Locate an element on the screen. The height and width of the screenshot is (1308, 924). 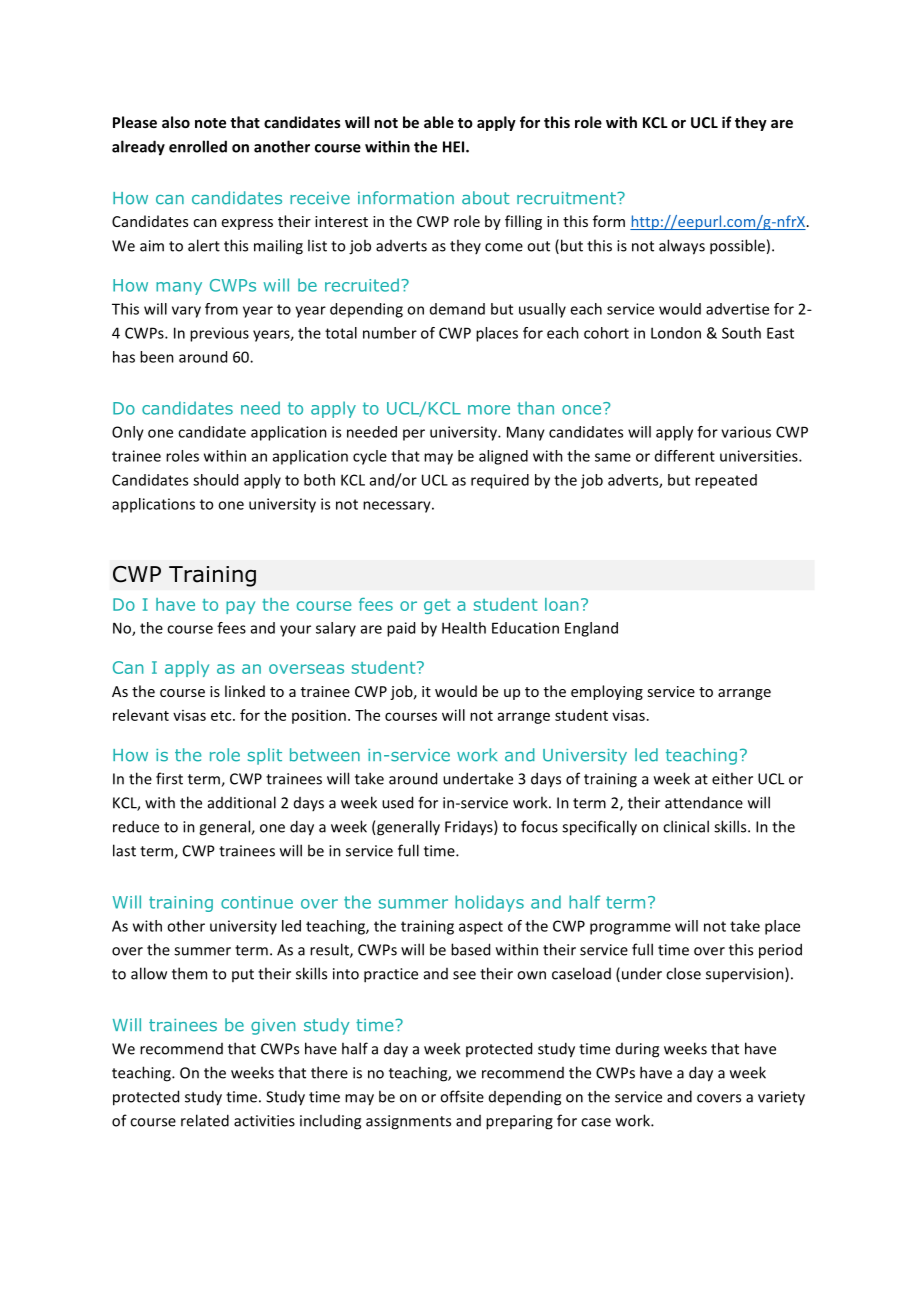
Health is located at coordinates (464, 628).
